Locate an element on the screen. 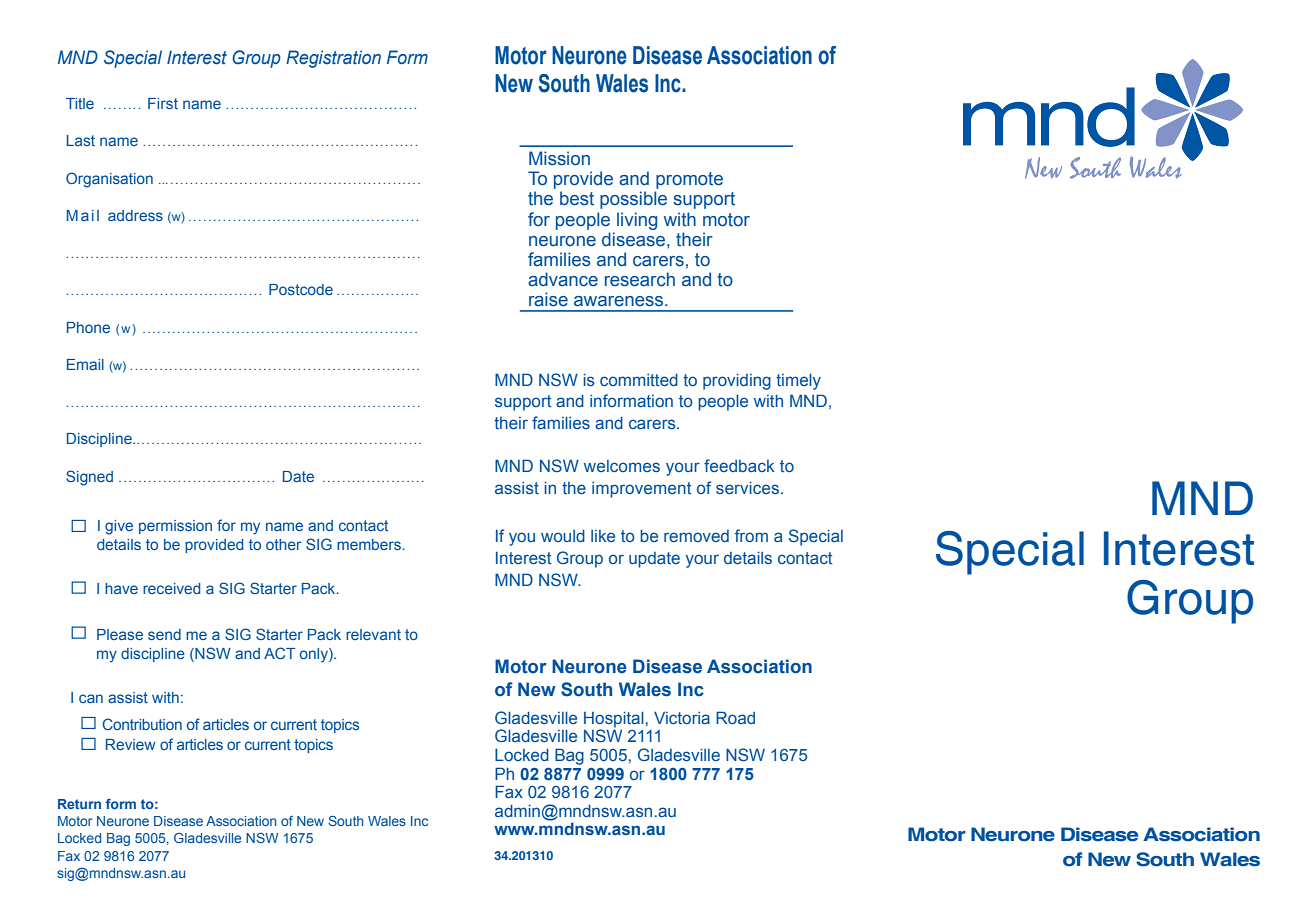 The image size is (1308, 924). received is located at coordinates (171, 588).
